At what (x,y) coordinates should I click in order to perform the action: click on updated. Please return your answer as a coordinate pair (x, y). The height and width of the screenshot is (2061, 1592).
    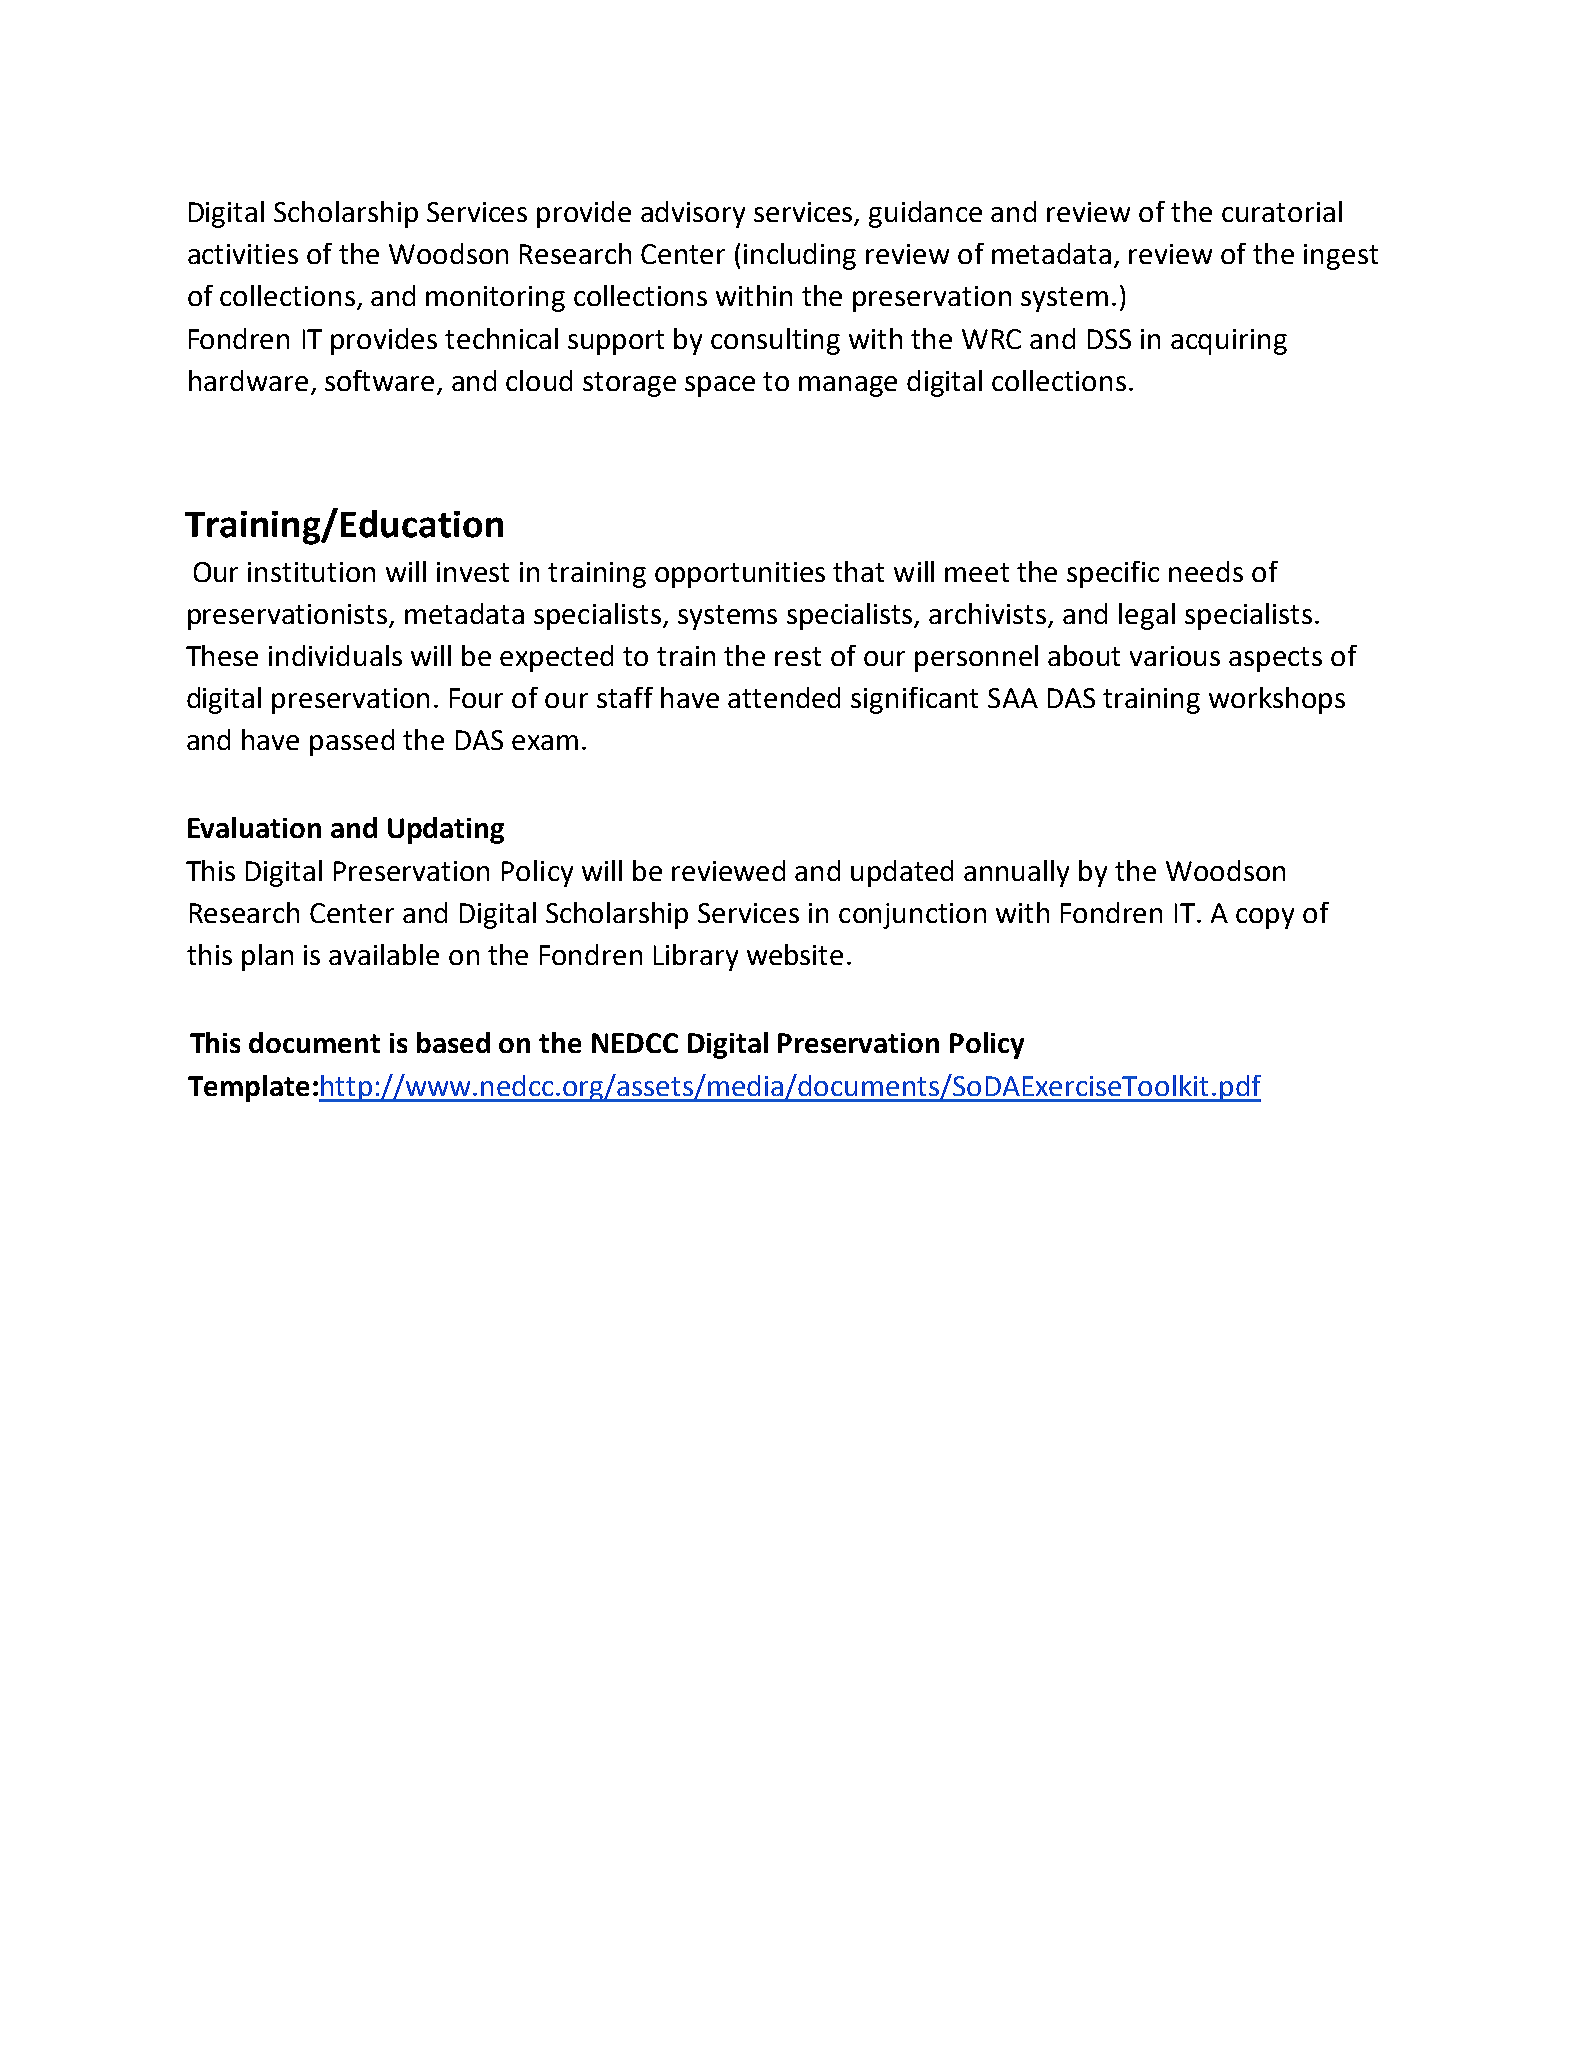
    Looking at the image, I should click on (902, 873).
